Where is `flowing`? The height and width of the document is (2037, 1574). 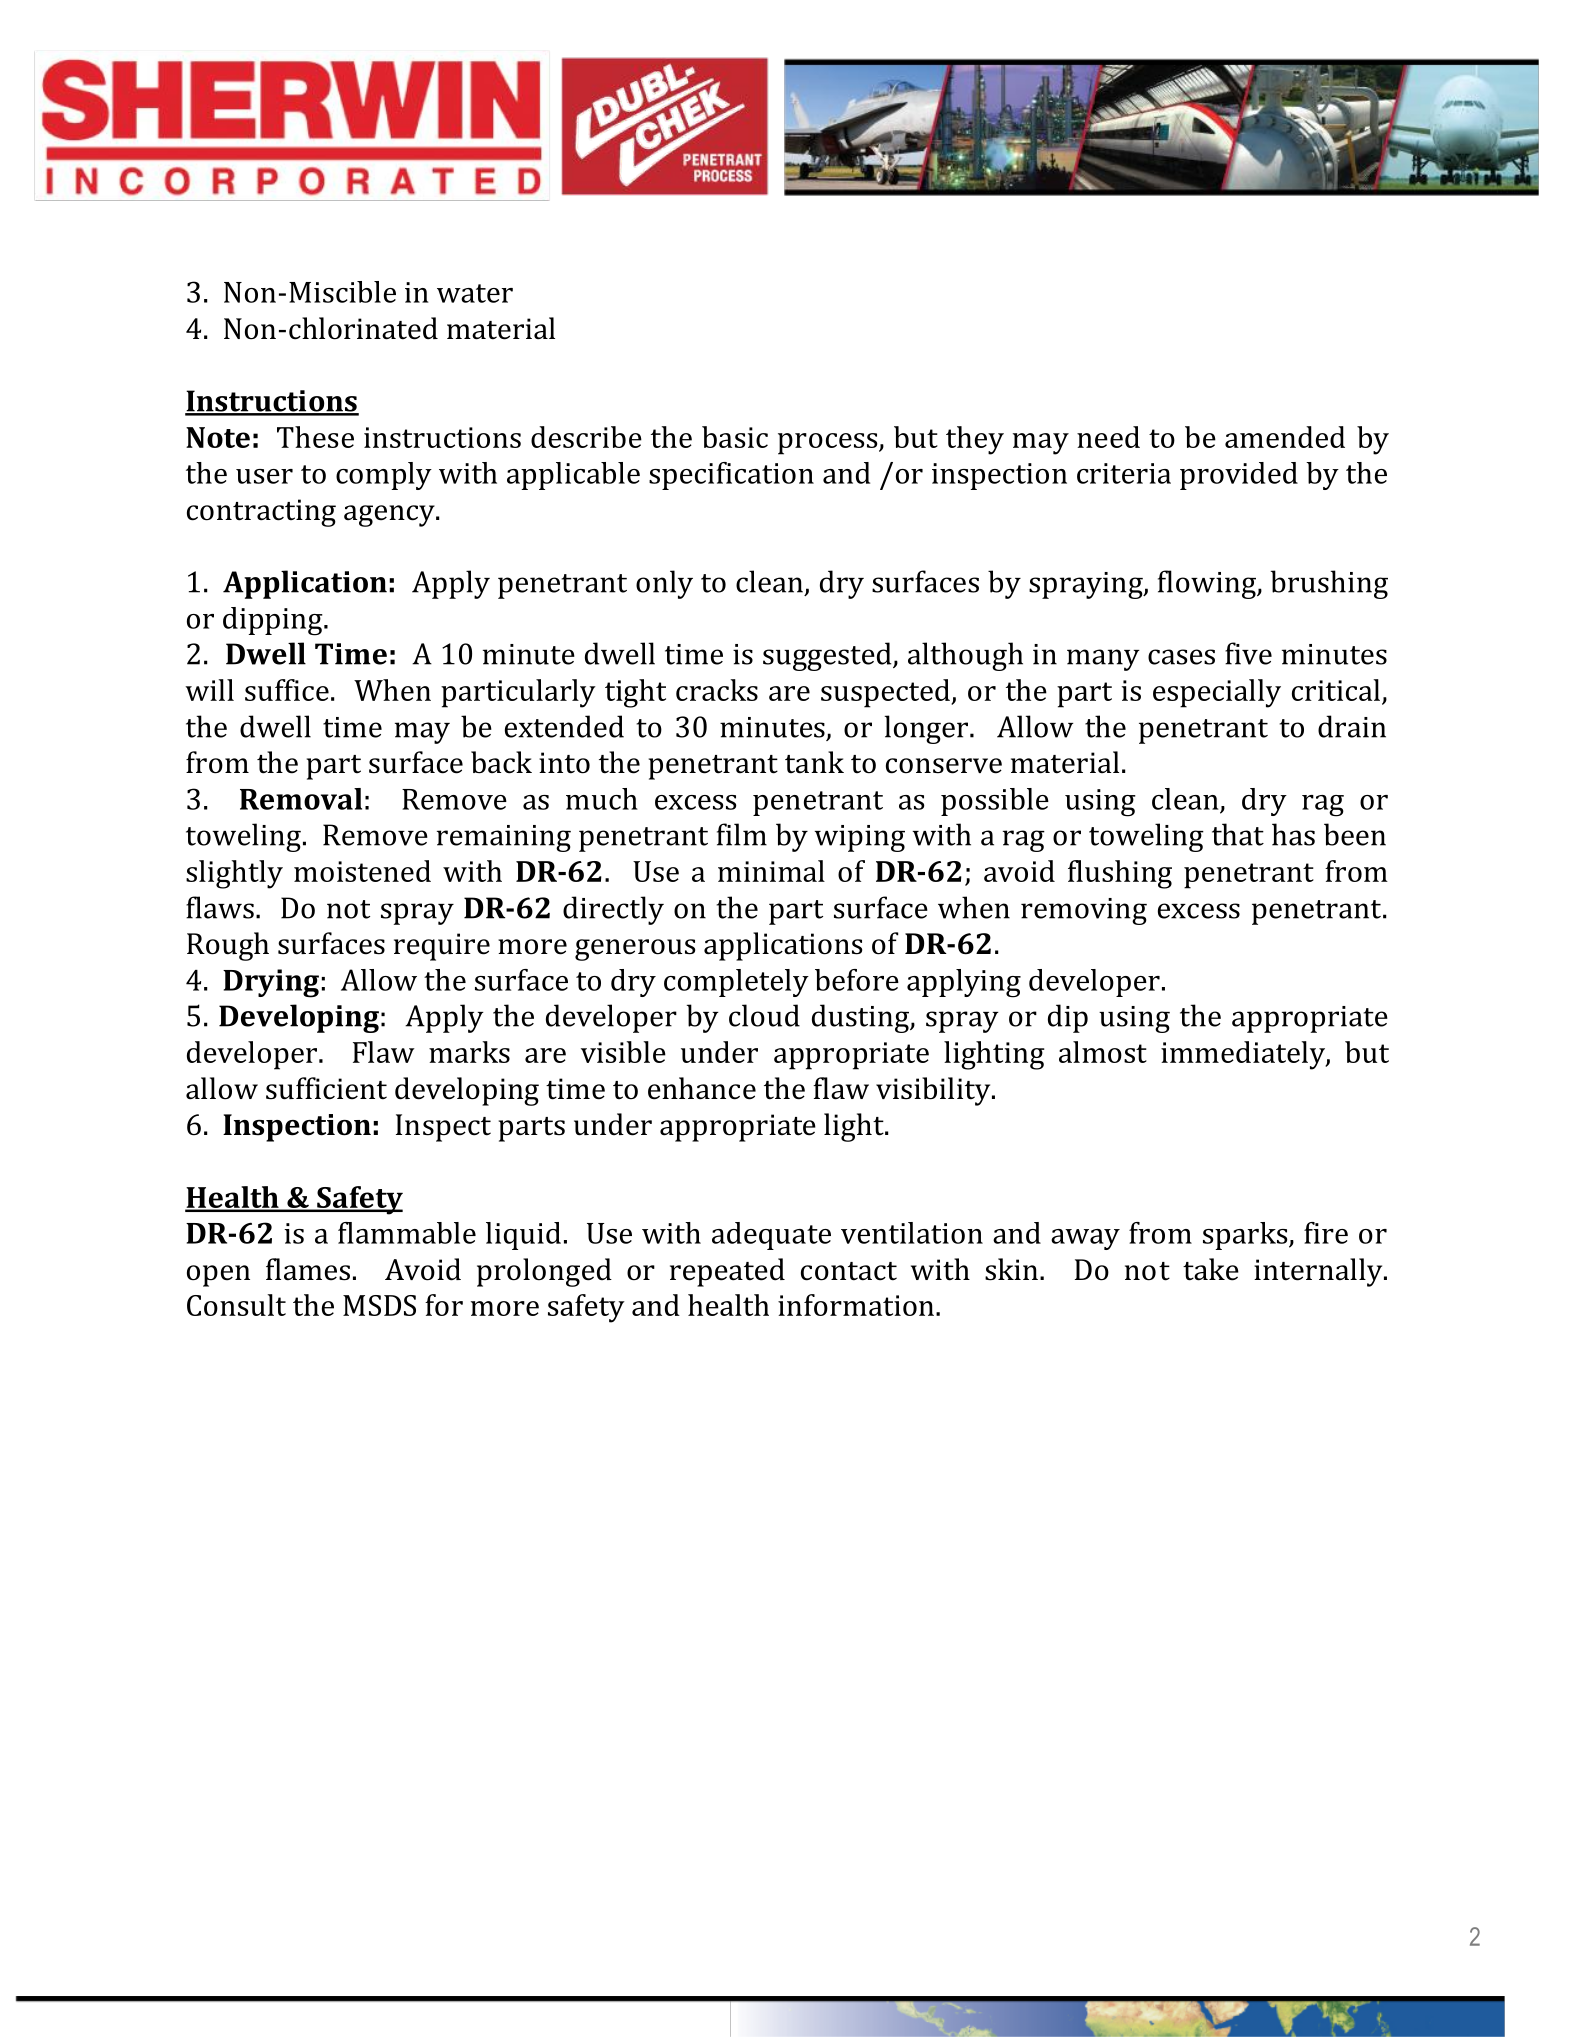 flowing is located at coordinates (1208, 584).
